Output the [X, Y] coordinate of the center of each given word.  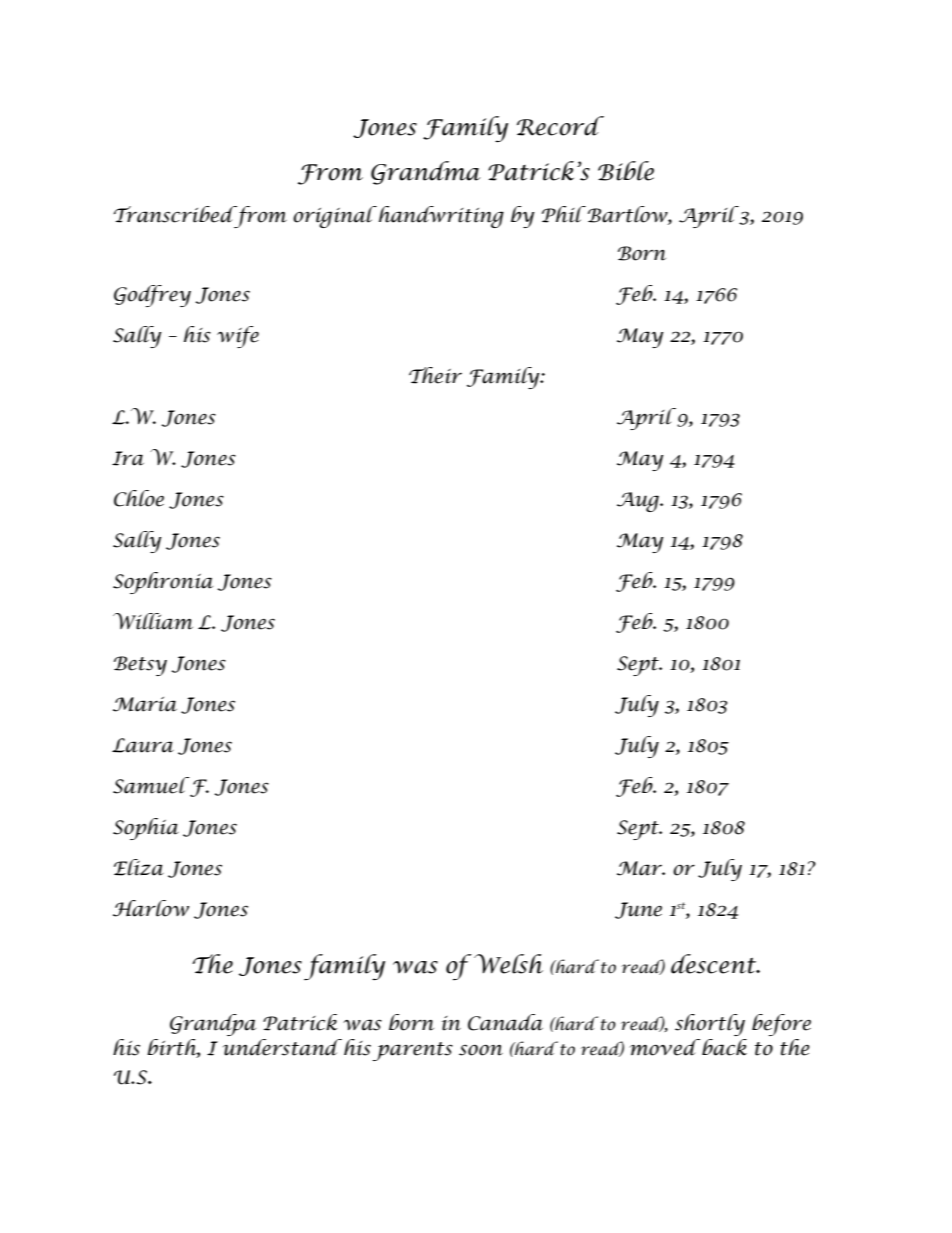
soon [481, 1050]
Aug [639, 502]
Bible [626, 171]
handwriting [440, 217]
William [153, 621]
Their [435, 375]
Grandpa [213, 1025]
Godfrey [152, 296]
